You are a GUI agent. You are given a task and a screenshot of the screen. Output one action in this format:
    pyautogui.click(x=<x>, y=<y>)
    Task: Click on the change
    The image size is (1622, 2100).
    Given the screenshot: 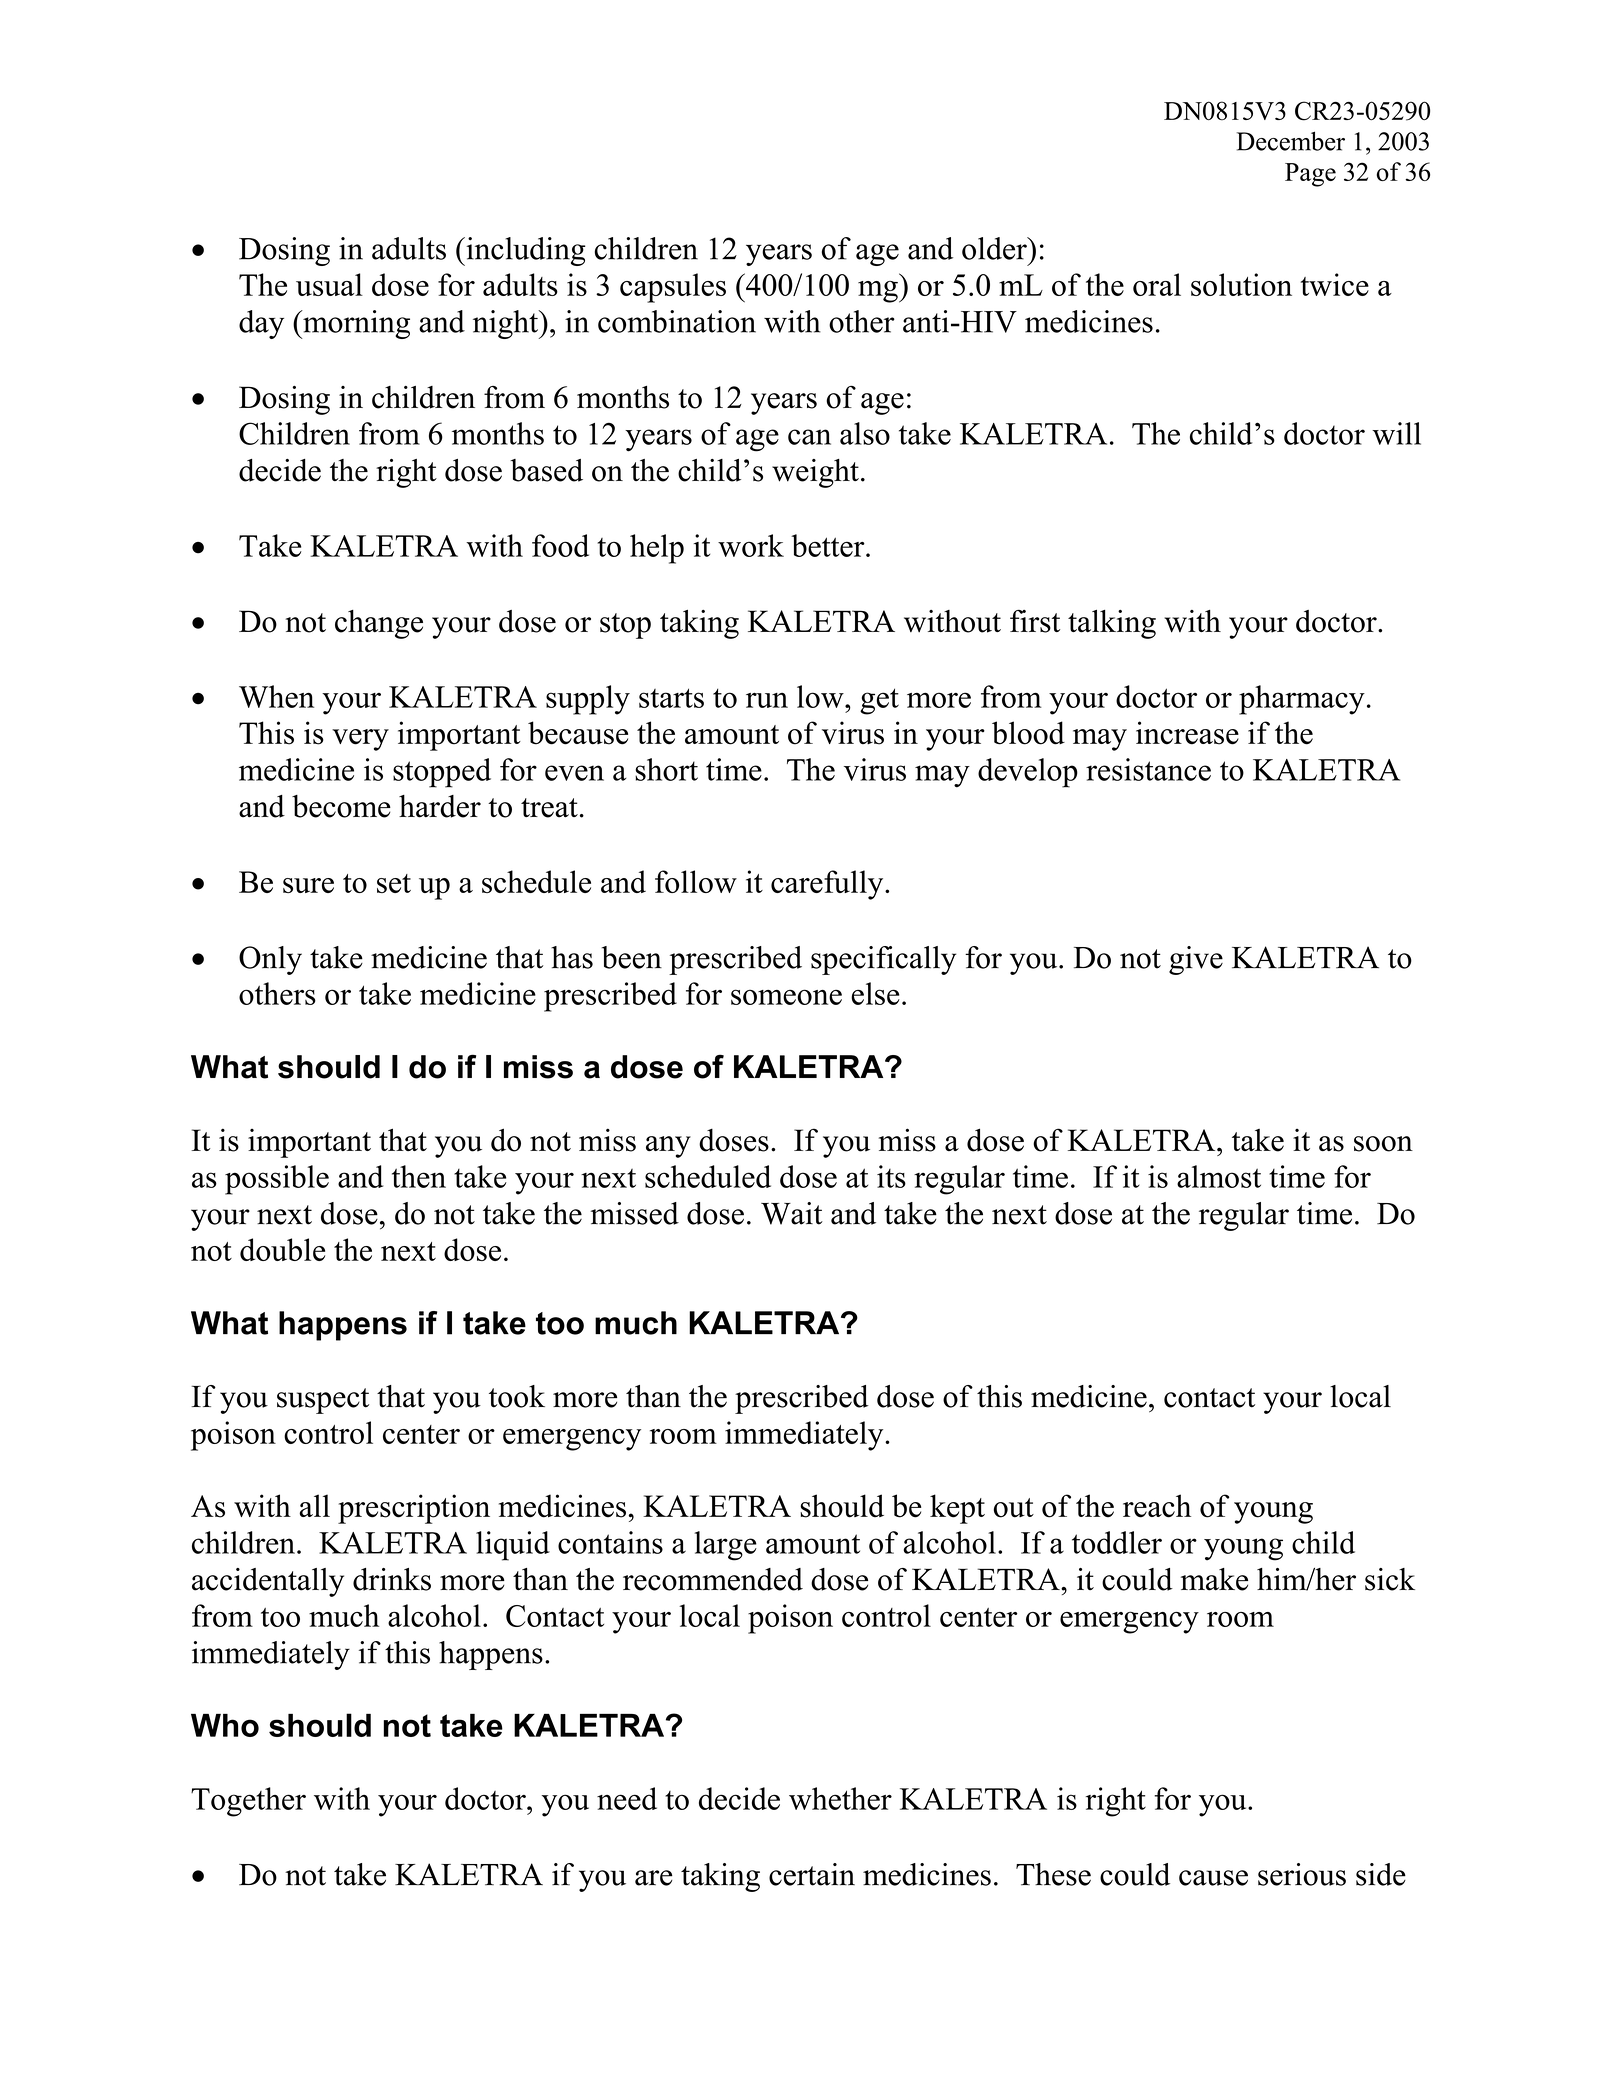 What is the action you would take?
    pyautogui.click(x=379, y=624)
